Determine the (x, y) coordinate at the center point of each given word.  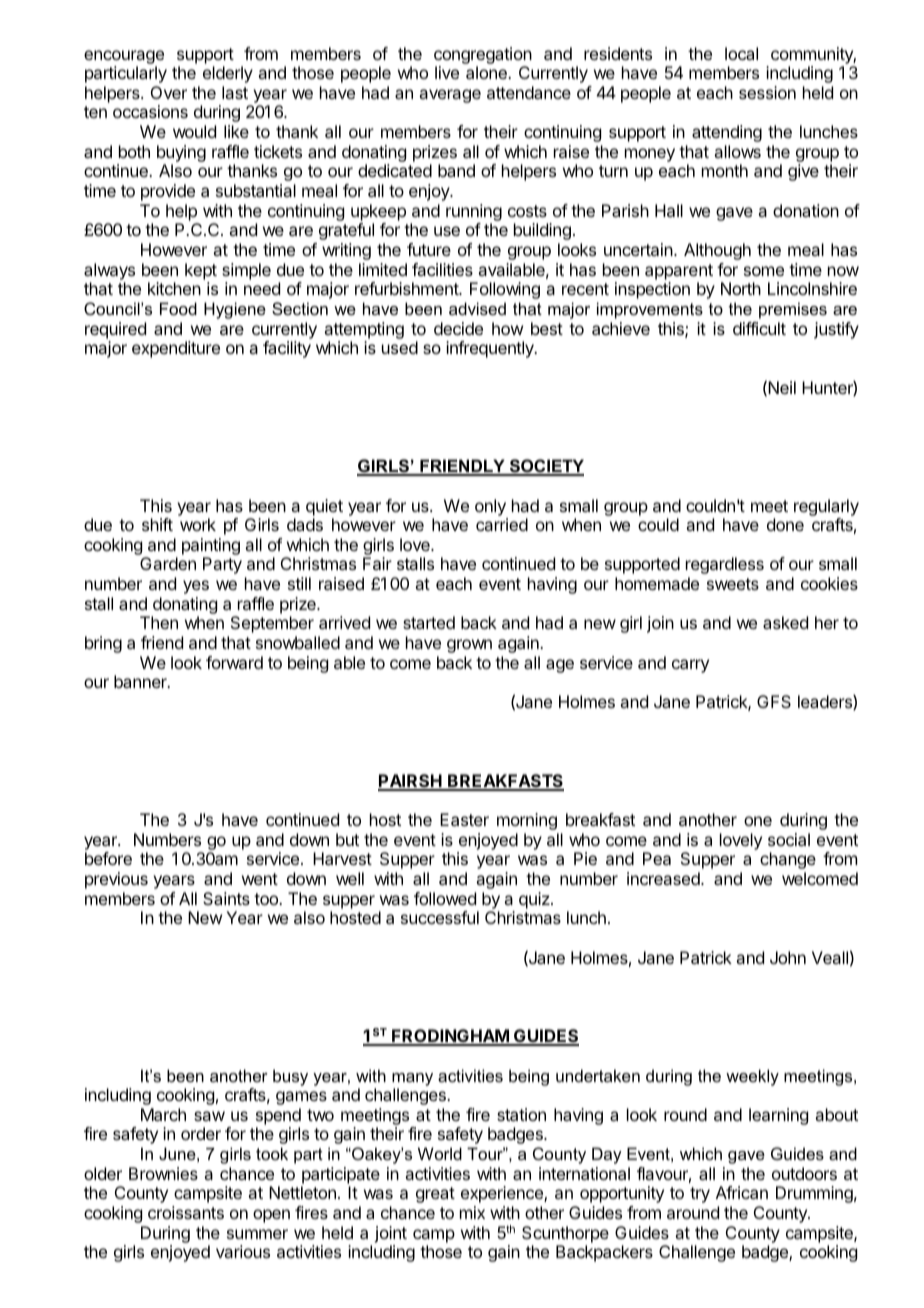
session (767, 92)
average (450, 96)
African (742, 1192)
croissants (186, 1212)
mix (472, 1212)
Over (169, 92)
